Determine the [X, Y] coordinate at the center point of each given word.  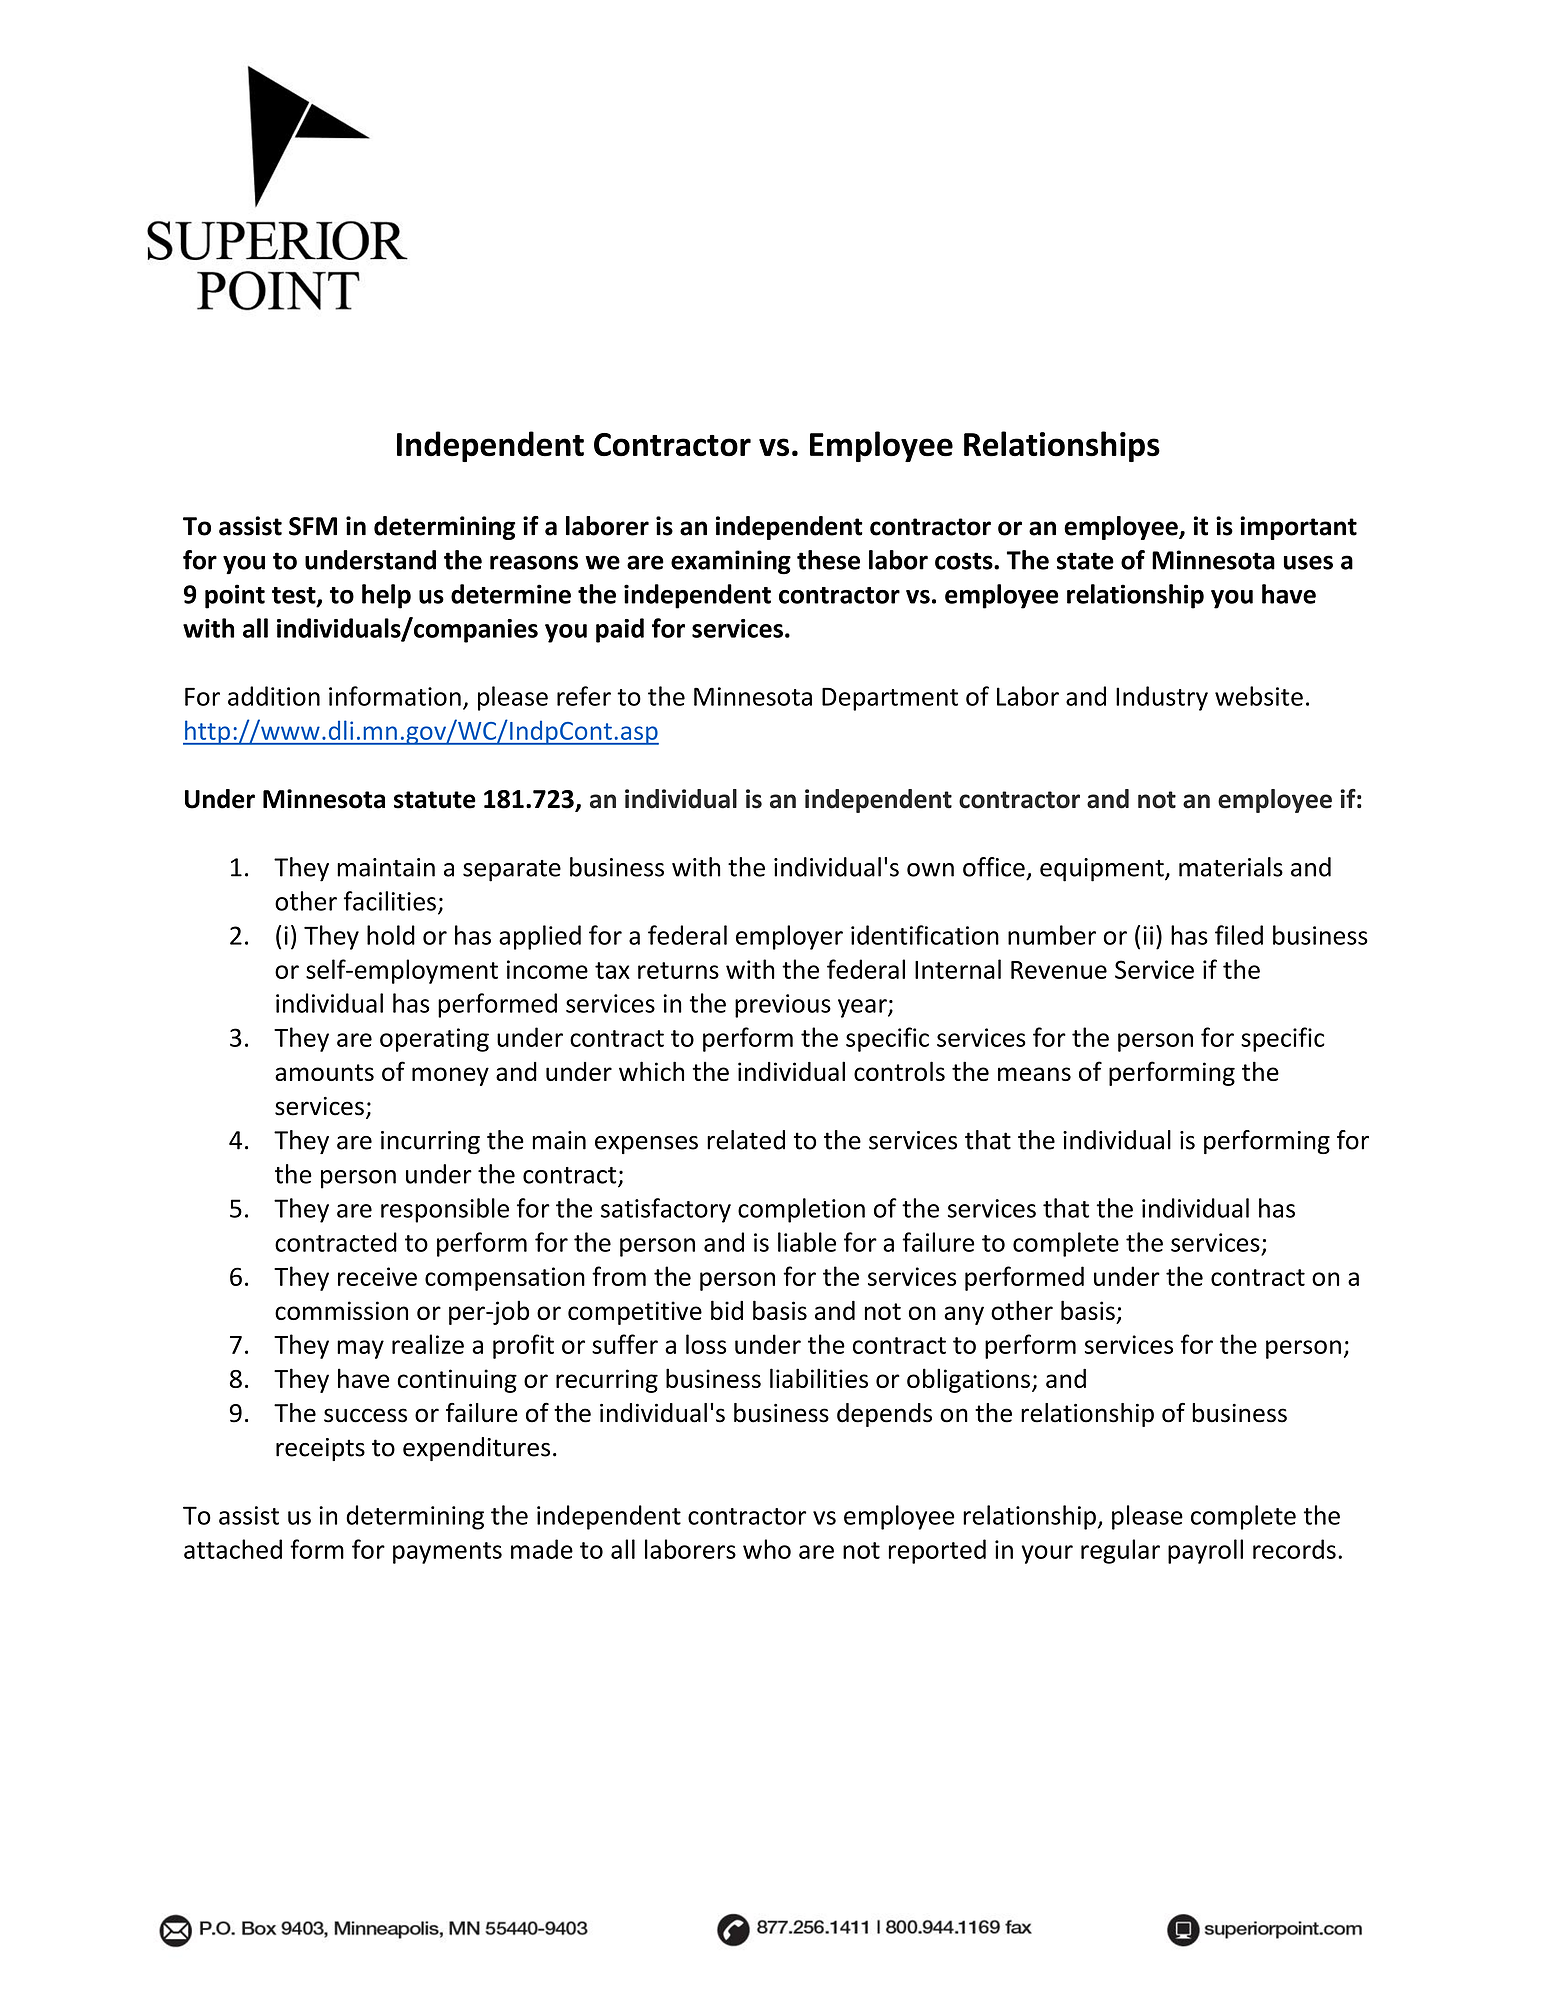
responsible [445, 1210]
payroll [1205, 1551]
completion [801, 1210]
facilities [390, 901]
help [386, 596]
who [767, 1549]
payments [447, 1553]
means [1034, 1074]
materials [1231, 867]
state [1085, 561]
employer [789, 937]
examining [731, 562]
